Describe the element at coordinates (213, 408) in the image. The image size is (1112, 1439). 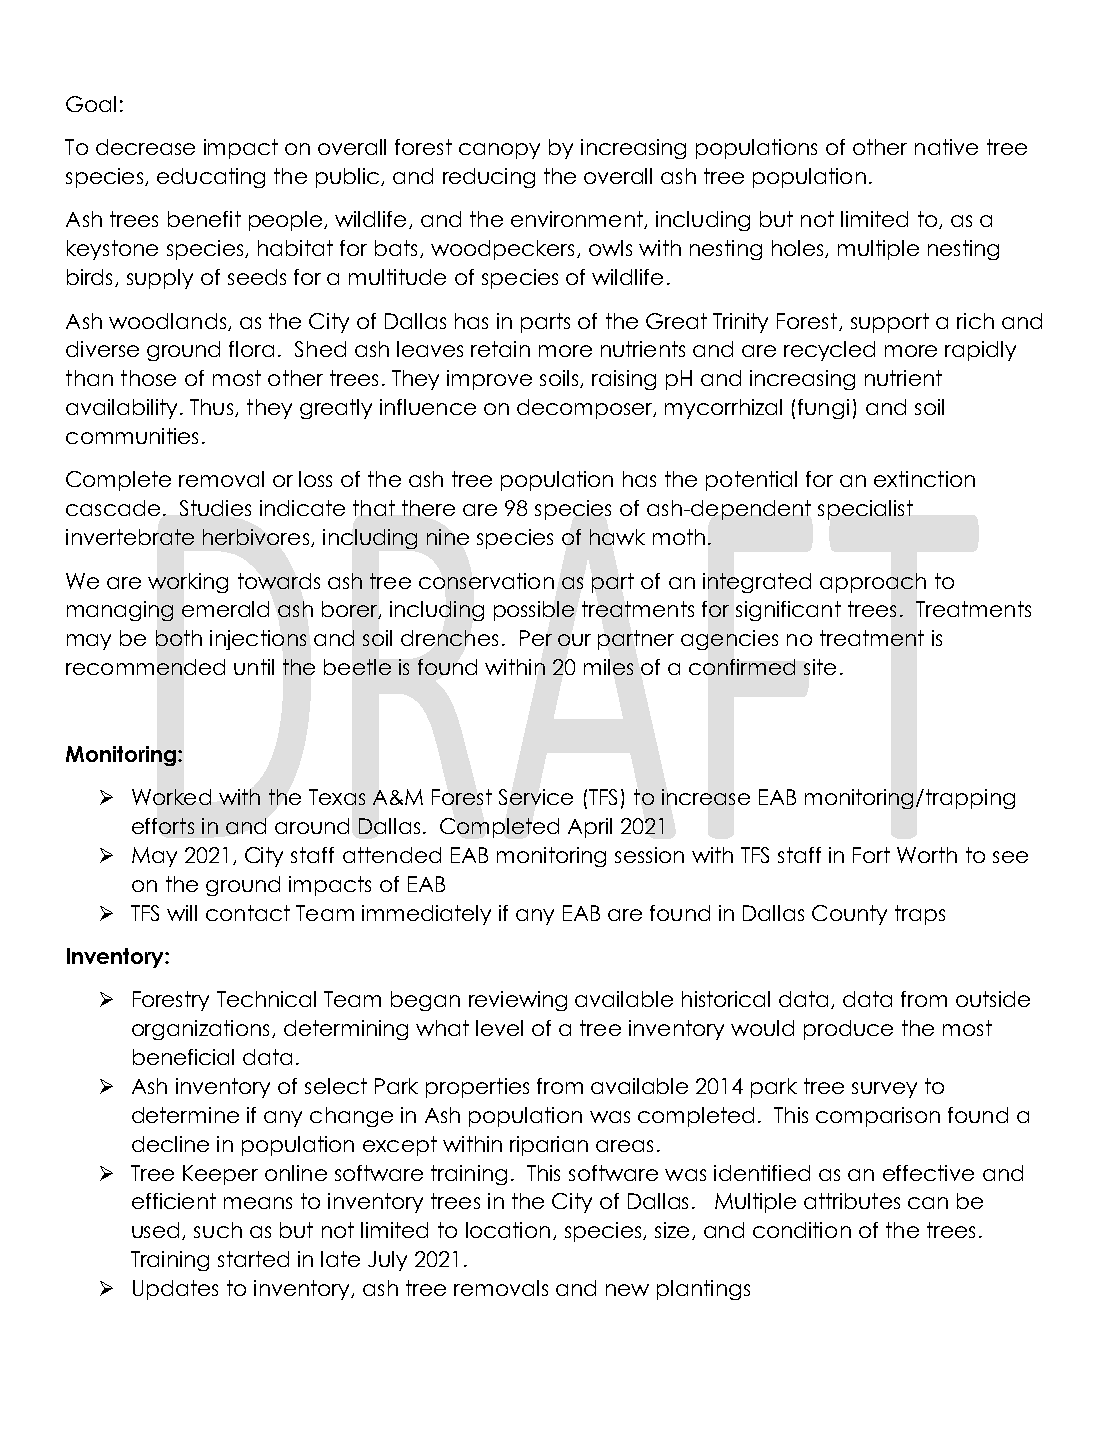
I see `Thus` at that location.
